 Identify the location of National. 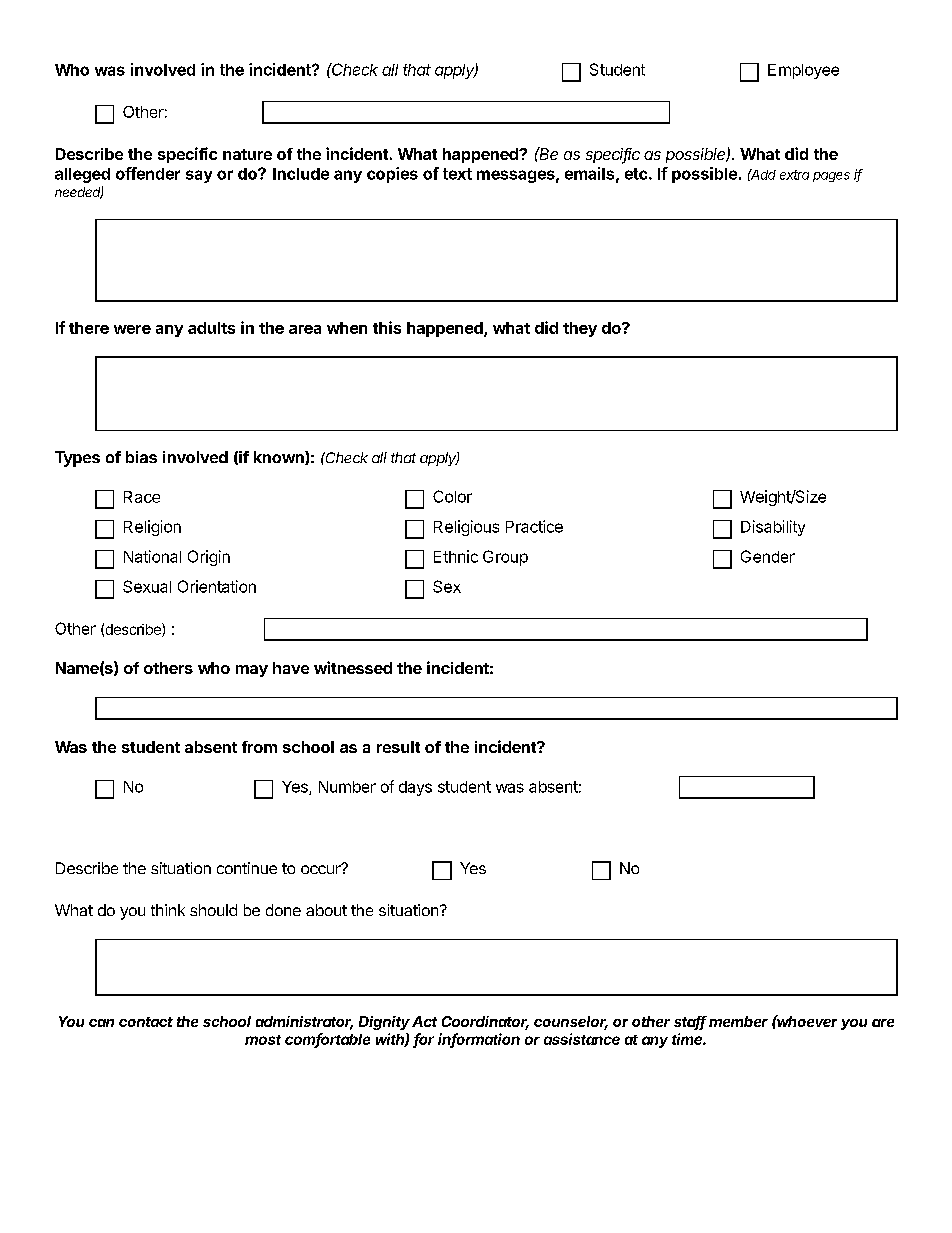
(152, 556).
